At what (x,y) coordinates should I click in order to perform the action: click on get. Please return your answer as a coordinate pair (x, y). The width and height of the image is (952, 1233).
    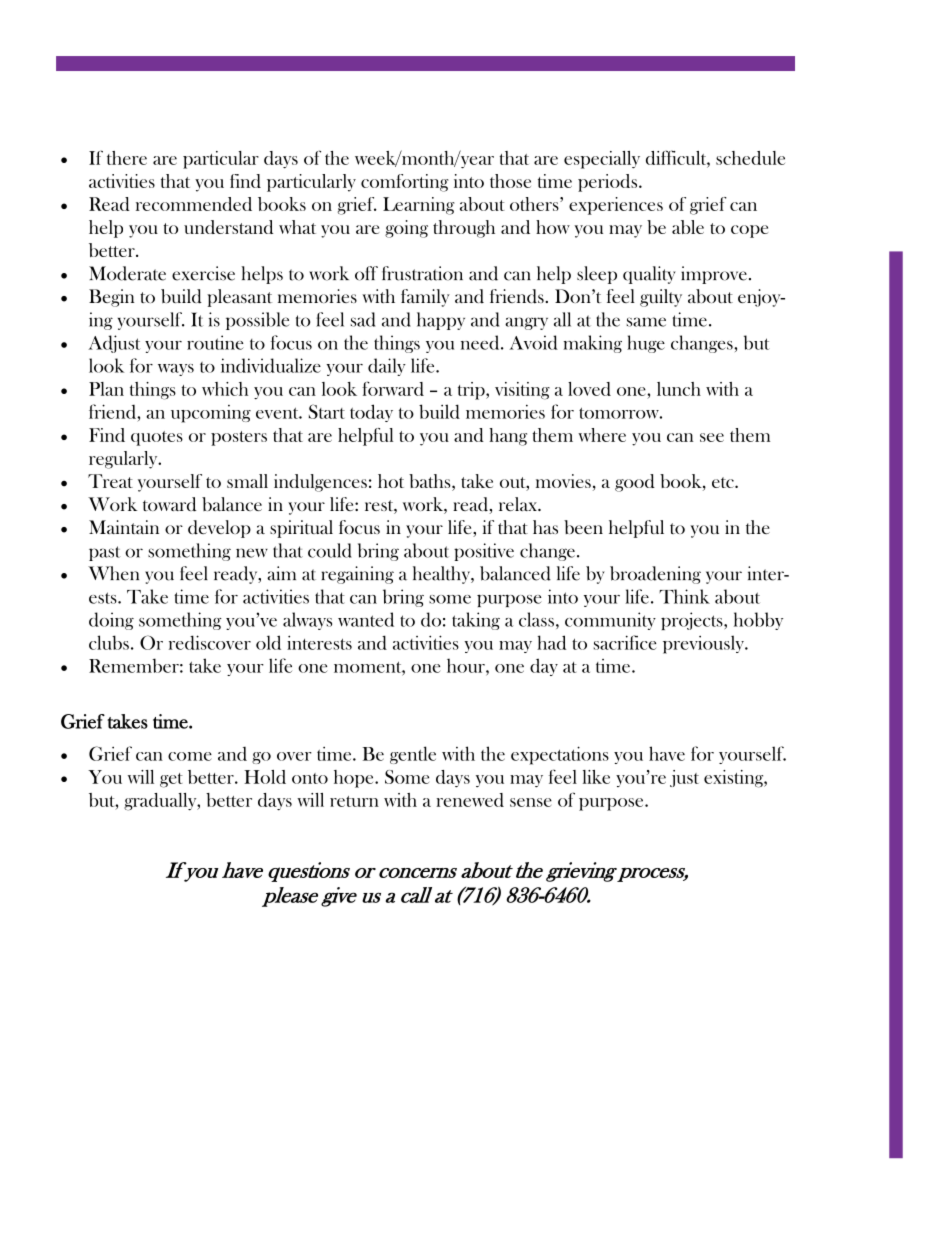
    Looking at the image, I should click on (171, 780).
